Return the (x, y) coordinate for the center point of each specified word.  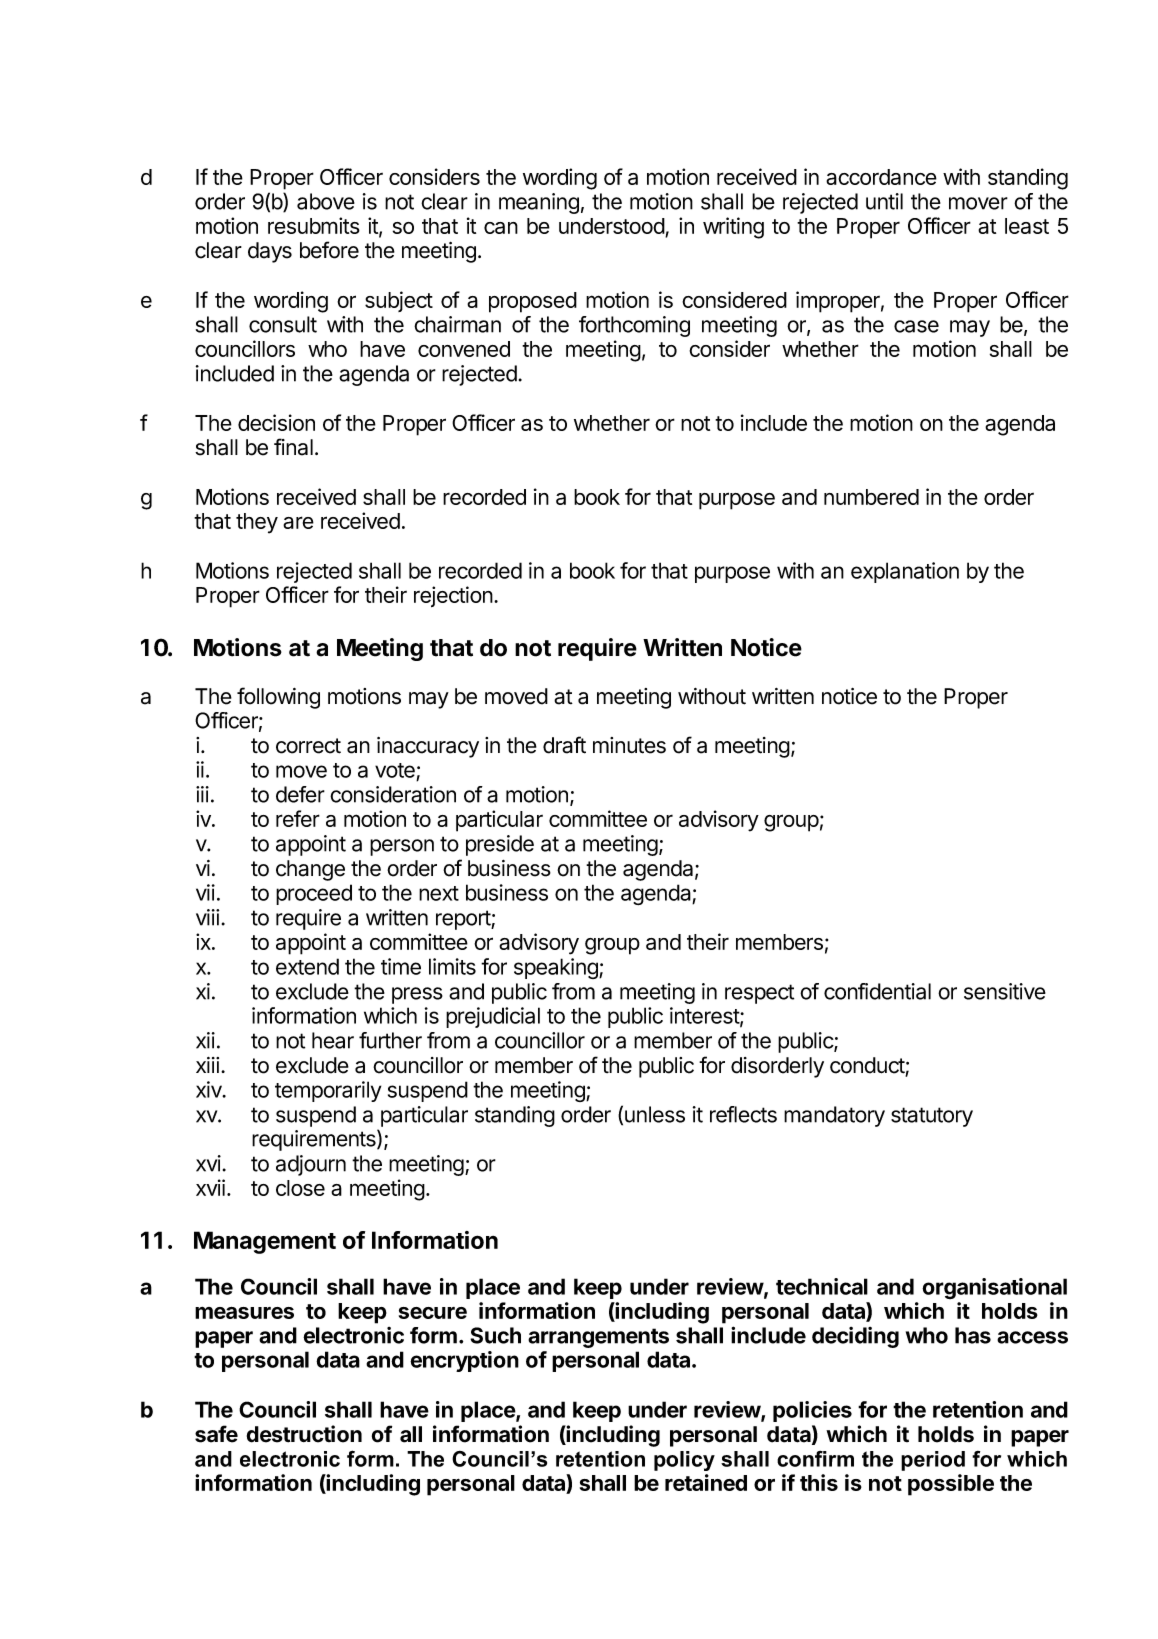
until (884, 201)
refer (298, 818)
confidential (877, 991)
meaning (539, 203)
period (933, 1461)
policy (684, 1461)
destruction (304, 1434)
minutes (629, 745)
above (326, 201)
